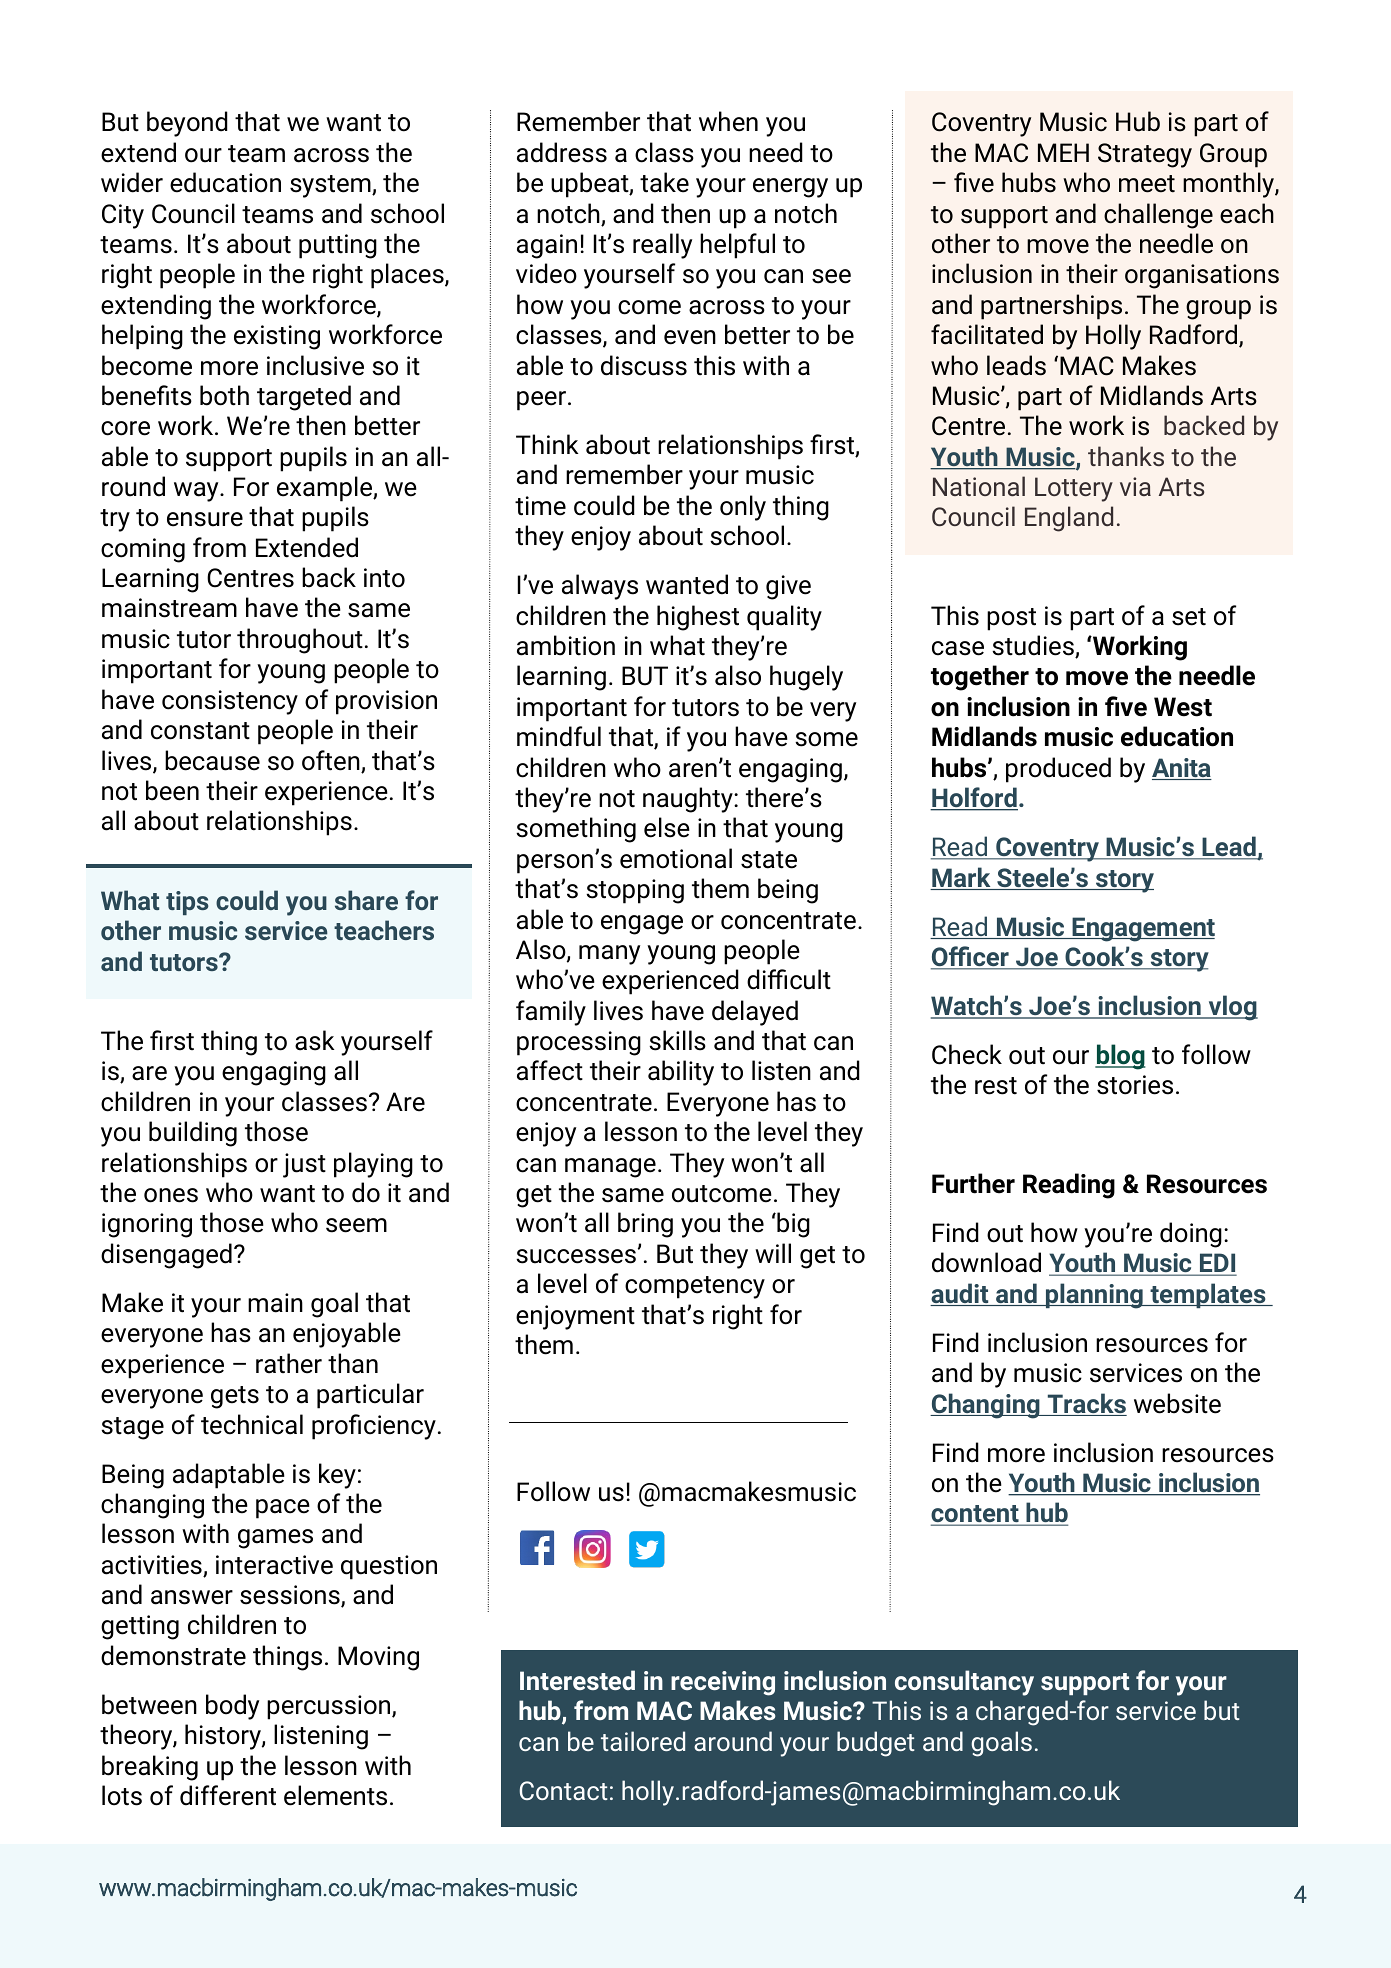 This document has width=1391, height=1968. Describe the element at coordinates (331, 186) in the document. I see `system` at that location.
